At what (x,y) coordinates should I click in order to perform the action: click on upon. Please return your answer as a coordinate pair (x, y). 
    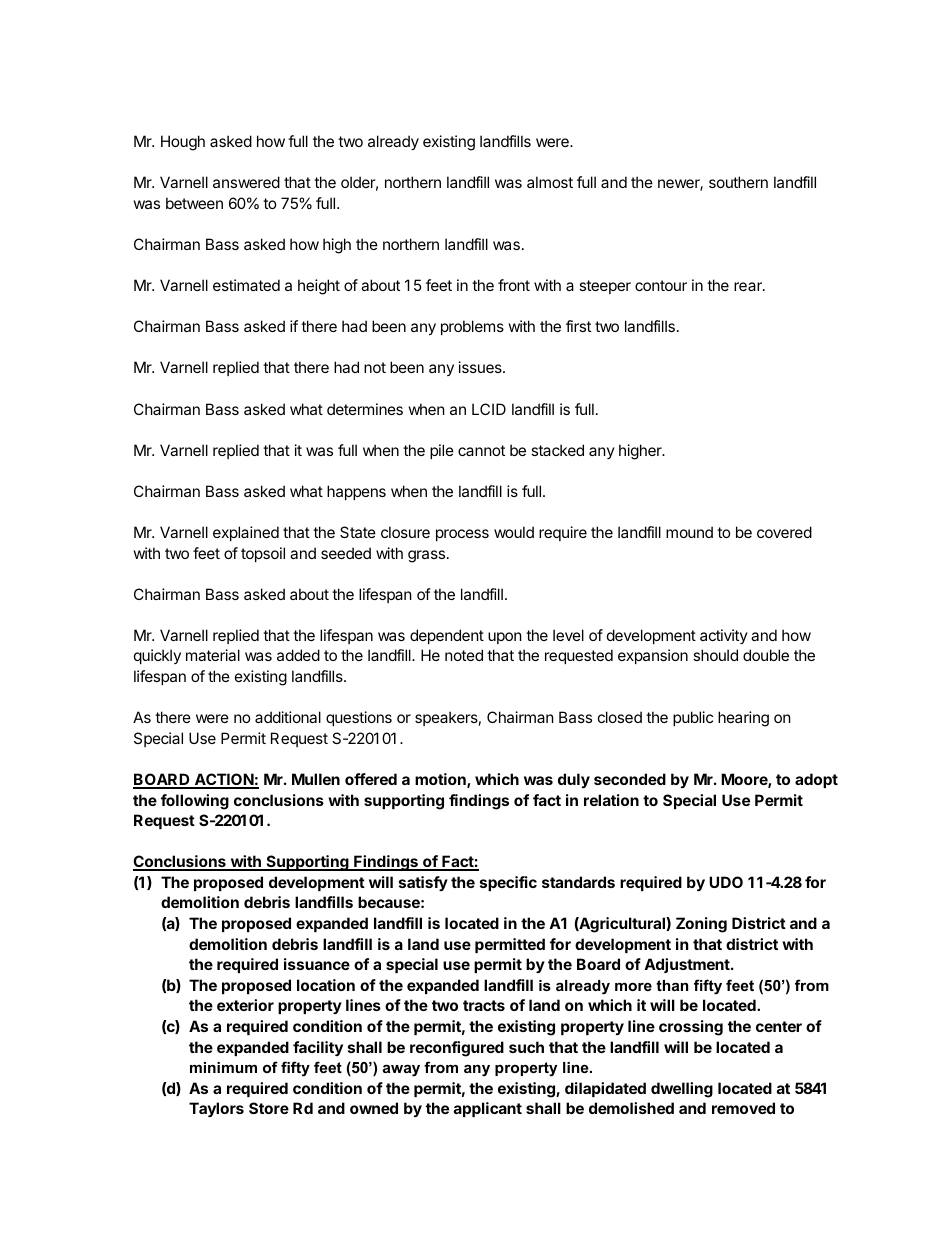
    Looking at the image, I should click on (505, 638).
